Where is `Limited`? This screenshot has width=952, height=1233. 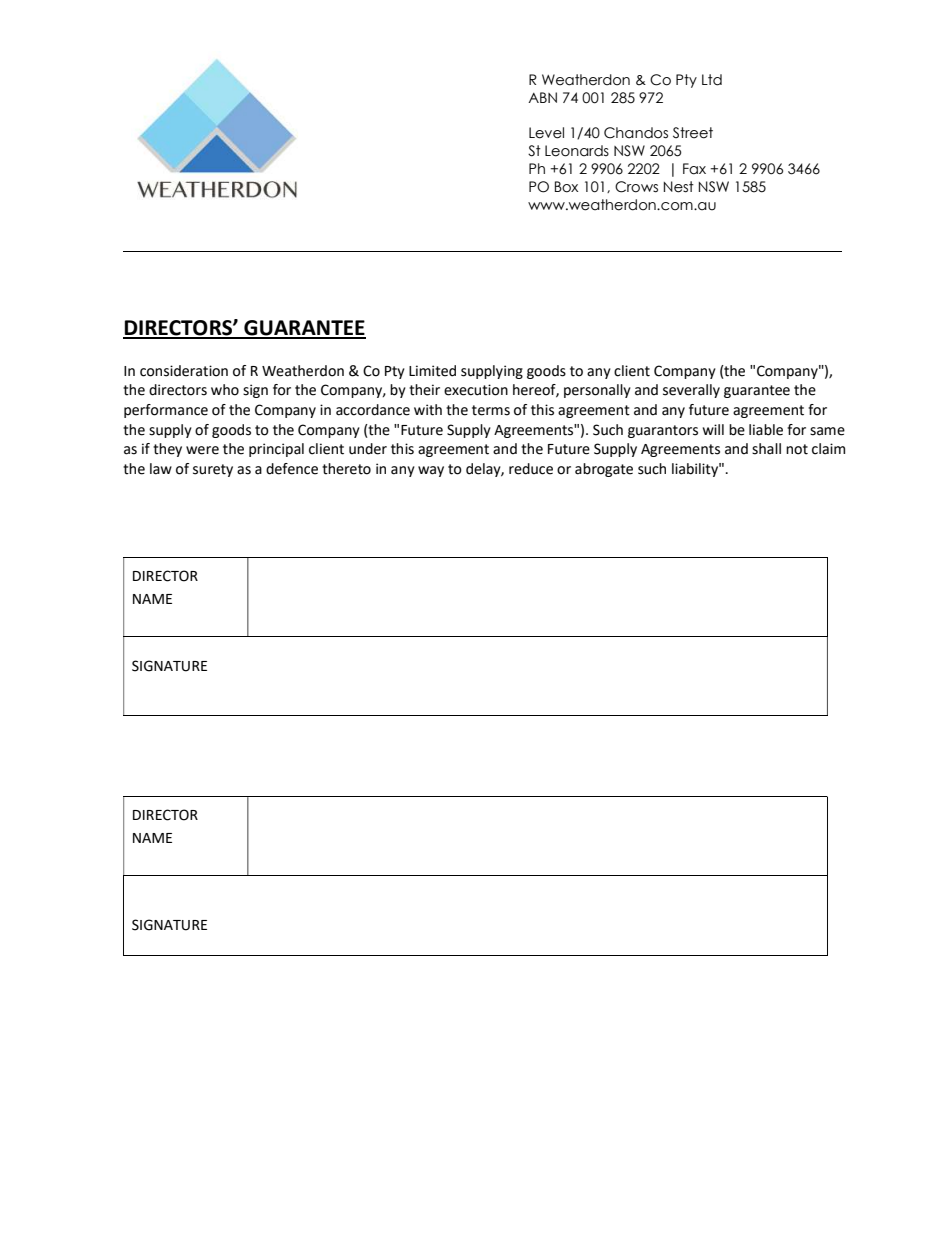
Limited is located at coordinates (432, 371).
